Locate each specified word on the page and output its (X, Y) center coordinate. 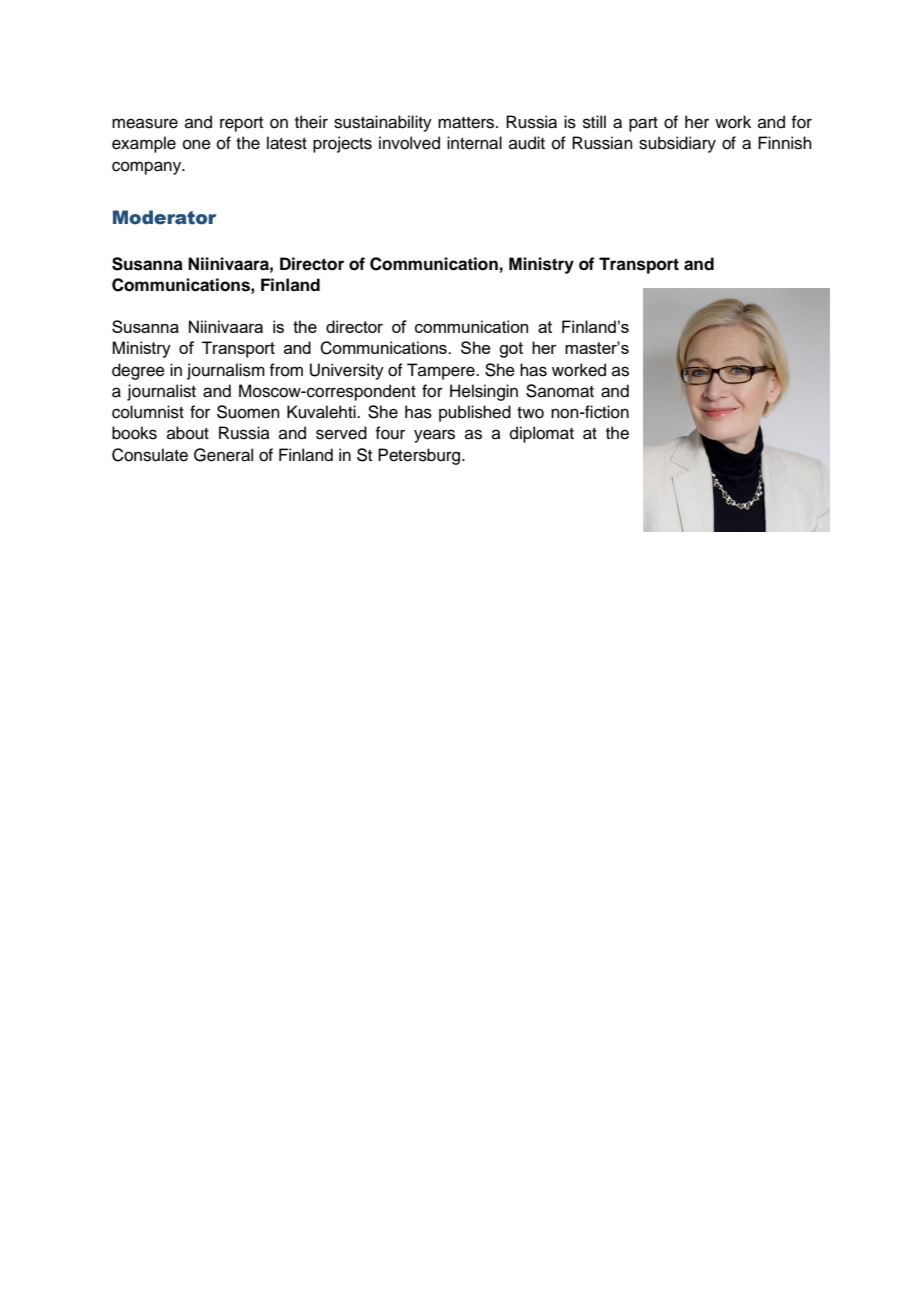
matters (467, 123)
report (241, 124)
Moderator (164, 217)
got (511, 350)
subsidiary (677, 144)
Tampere (442, 371)
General (223, 455)
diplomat (542, 434)
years (434, 436)
